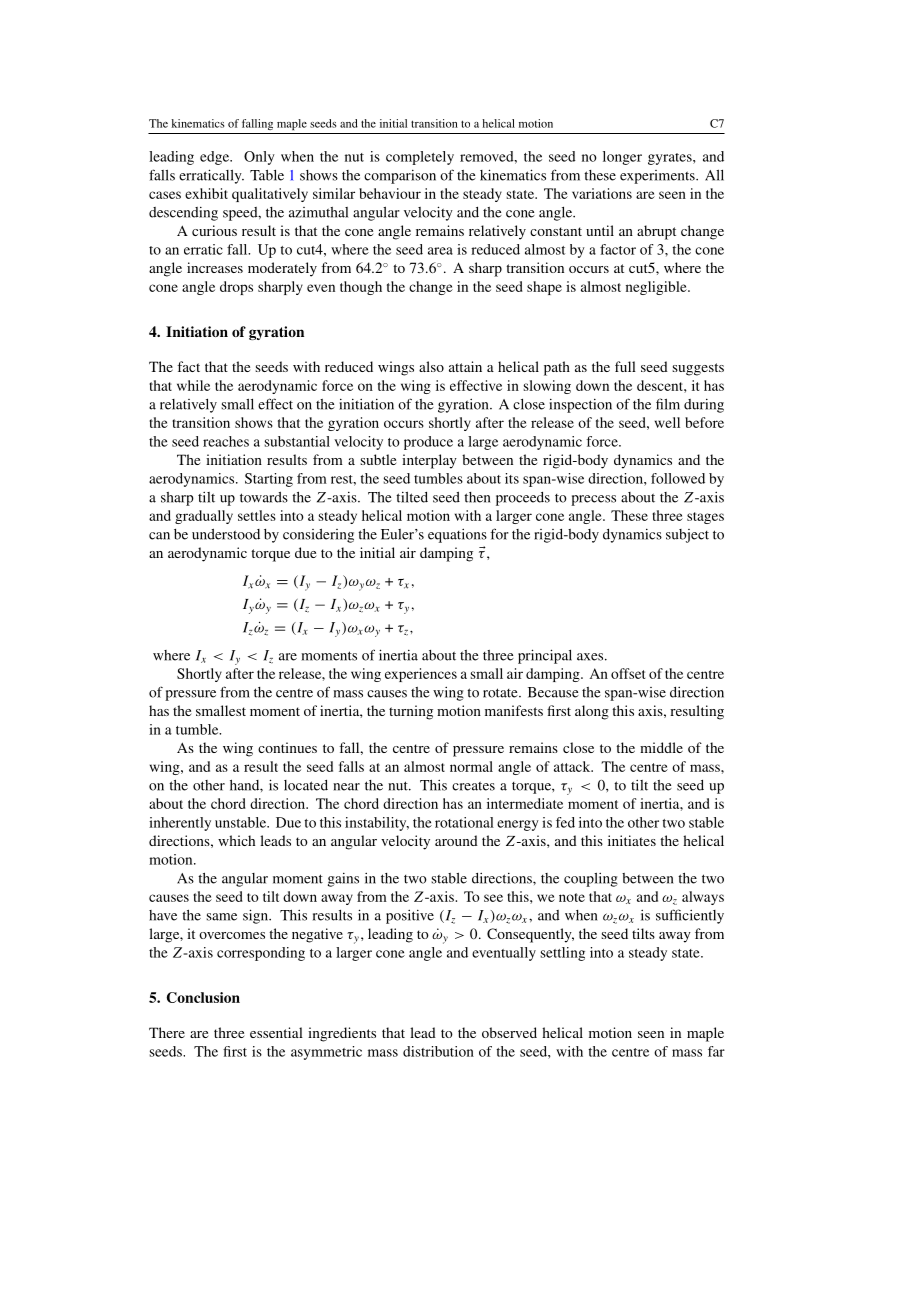 Image resolution: width=924 pixels, height=1307 pixels. I want to click on distribution, so click(438, 1051).
